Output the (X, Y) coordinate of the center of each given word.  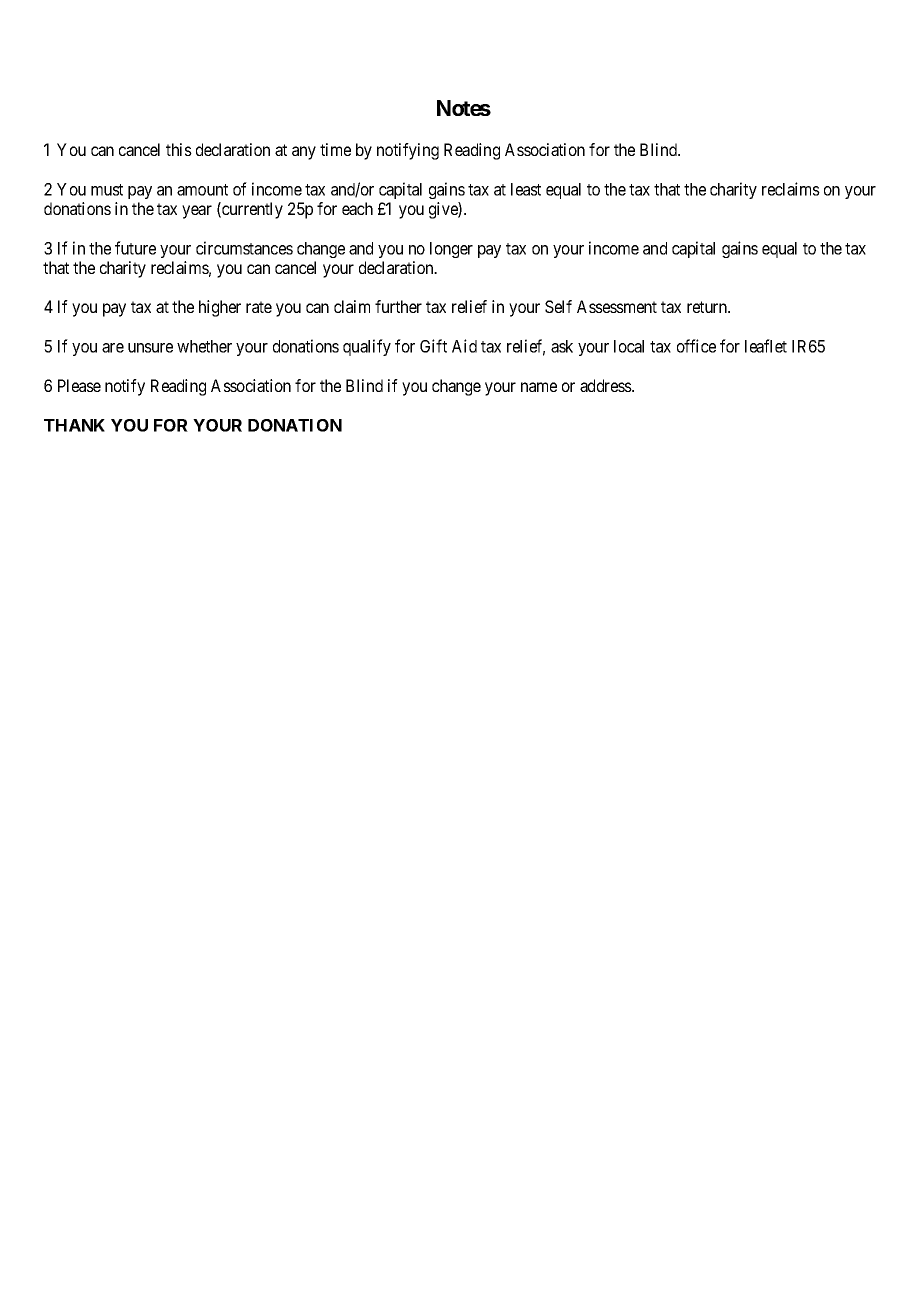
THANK (74, 425)
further (398, 306)
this (179, 149)
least (526, 189)
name (539, 387)
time (335, 149)
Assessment (617, 306)
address (606, 385)
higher (220, 308)
